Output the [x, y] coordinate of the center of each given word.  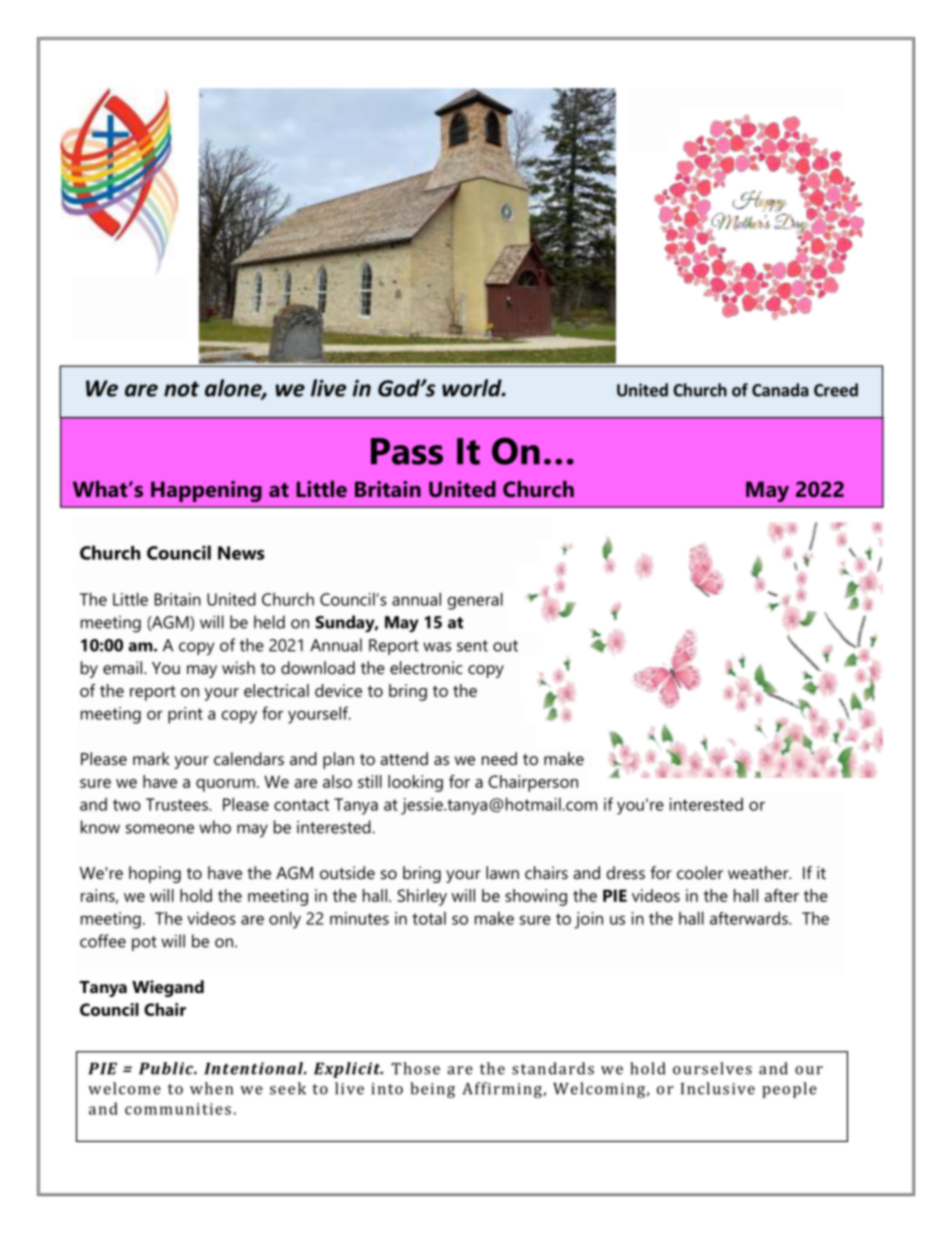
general [475, 601]
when [211, 1088]
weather [759, 872]
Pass [407, 451]
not [181, 389]
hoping [155, 874]
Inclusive [718, 1088]
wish [238, 667]
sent [472, 646]
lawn [502, 872]
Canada [780, 390]
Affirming [502, 1090]
